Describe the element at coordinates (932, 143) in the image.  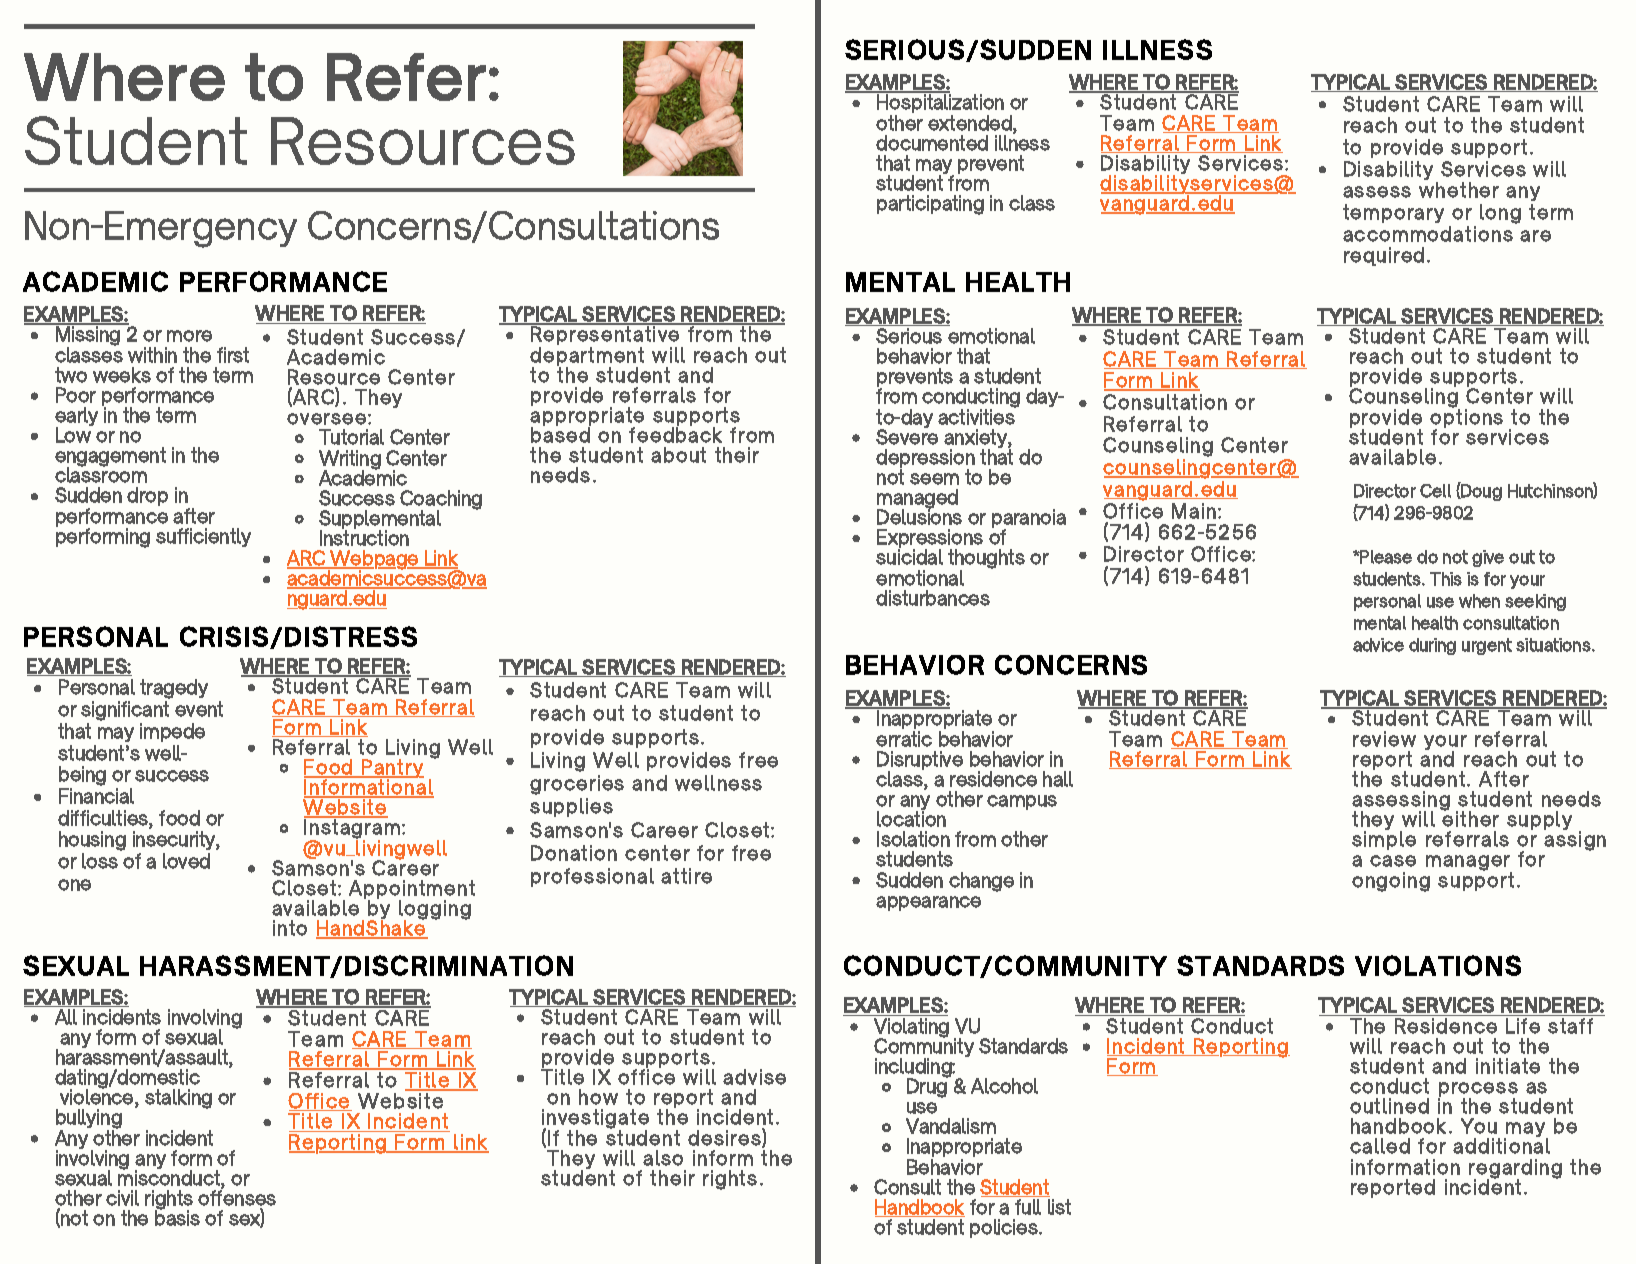
I see `documented` at that location.
